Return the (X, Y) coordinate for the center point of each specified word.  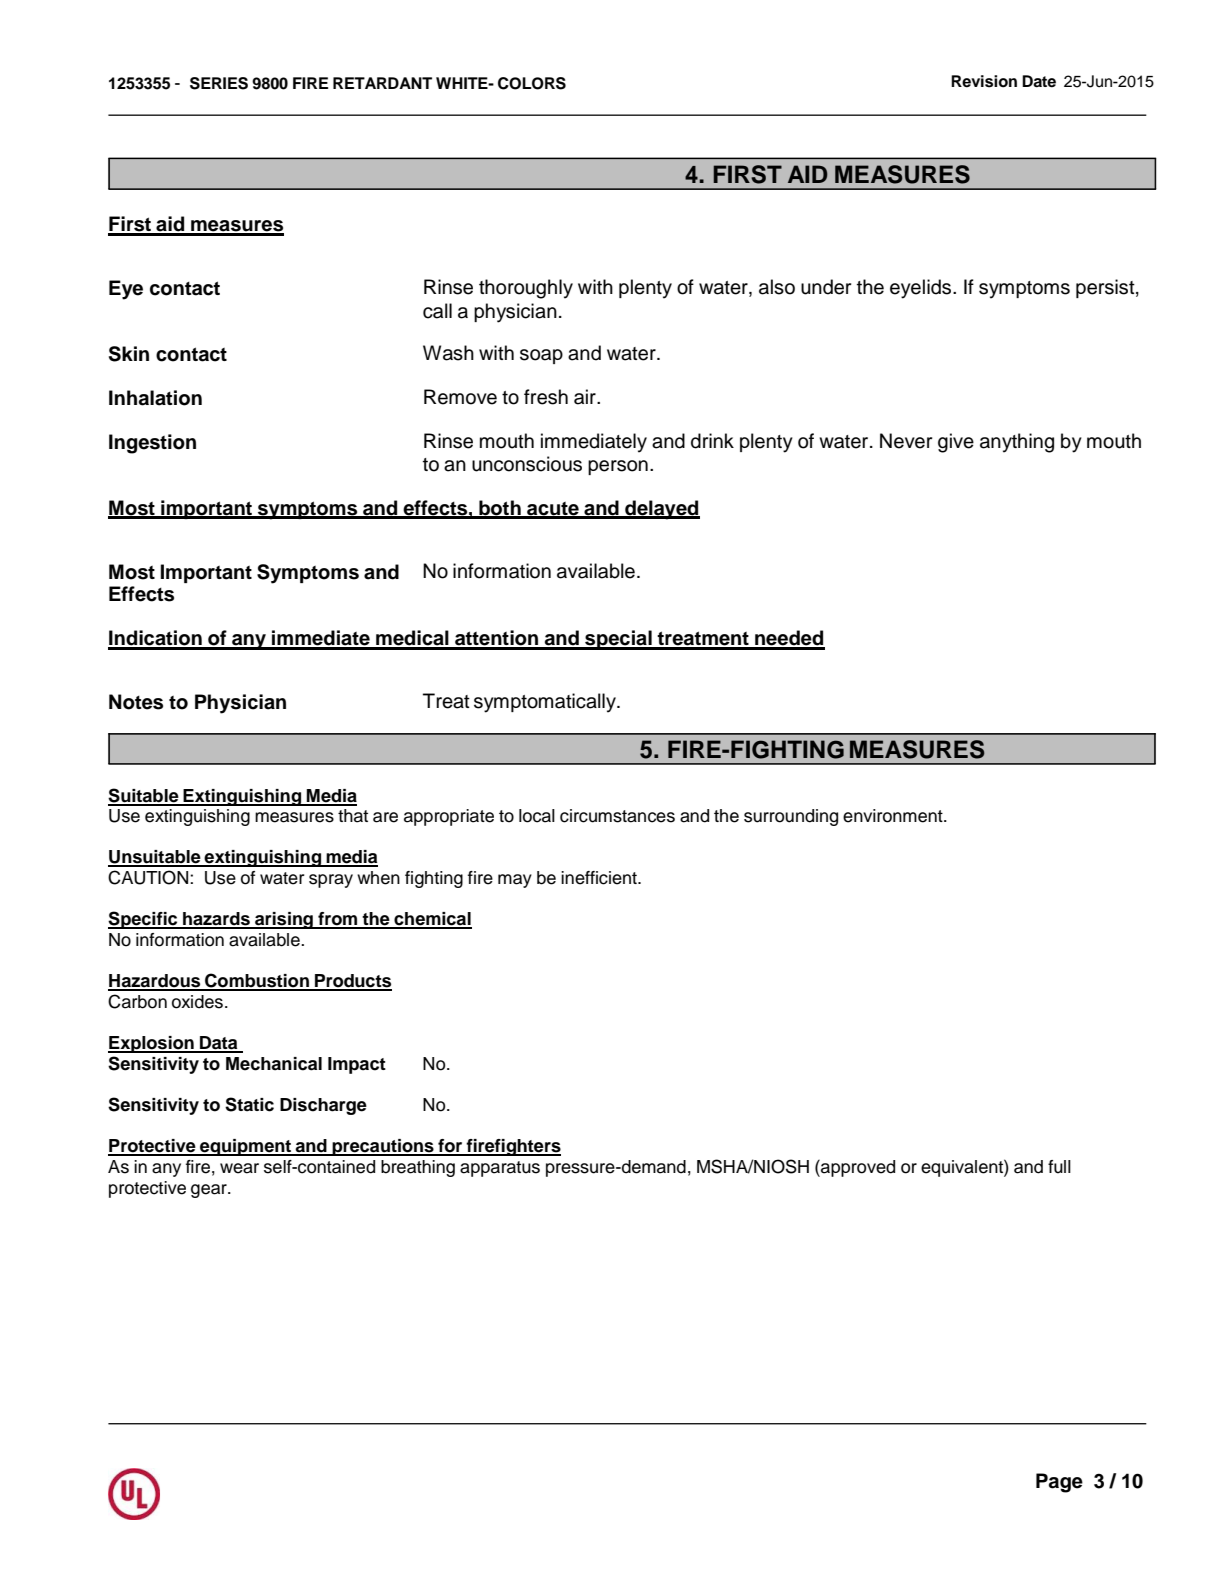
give (956, 443)
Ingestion (152, 444)
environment (894, 816)
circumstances (617, 816)
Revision (984, 81)
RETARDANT (382, 83)
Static (249, 1104)
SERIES (219, 83)
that (353, 816)
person (618, 467)
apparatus (500, 1169)
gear (210, 1191)
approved (857, 1168)
